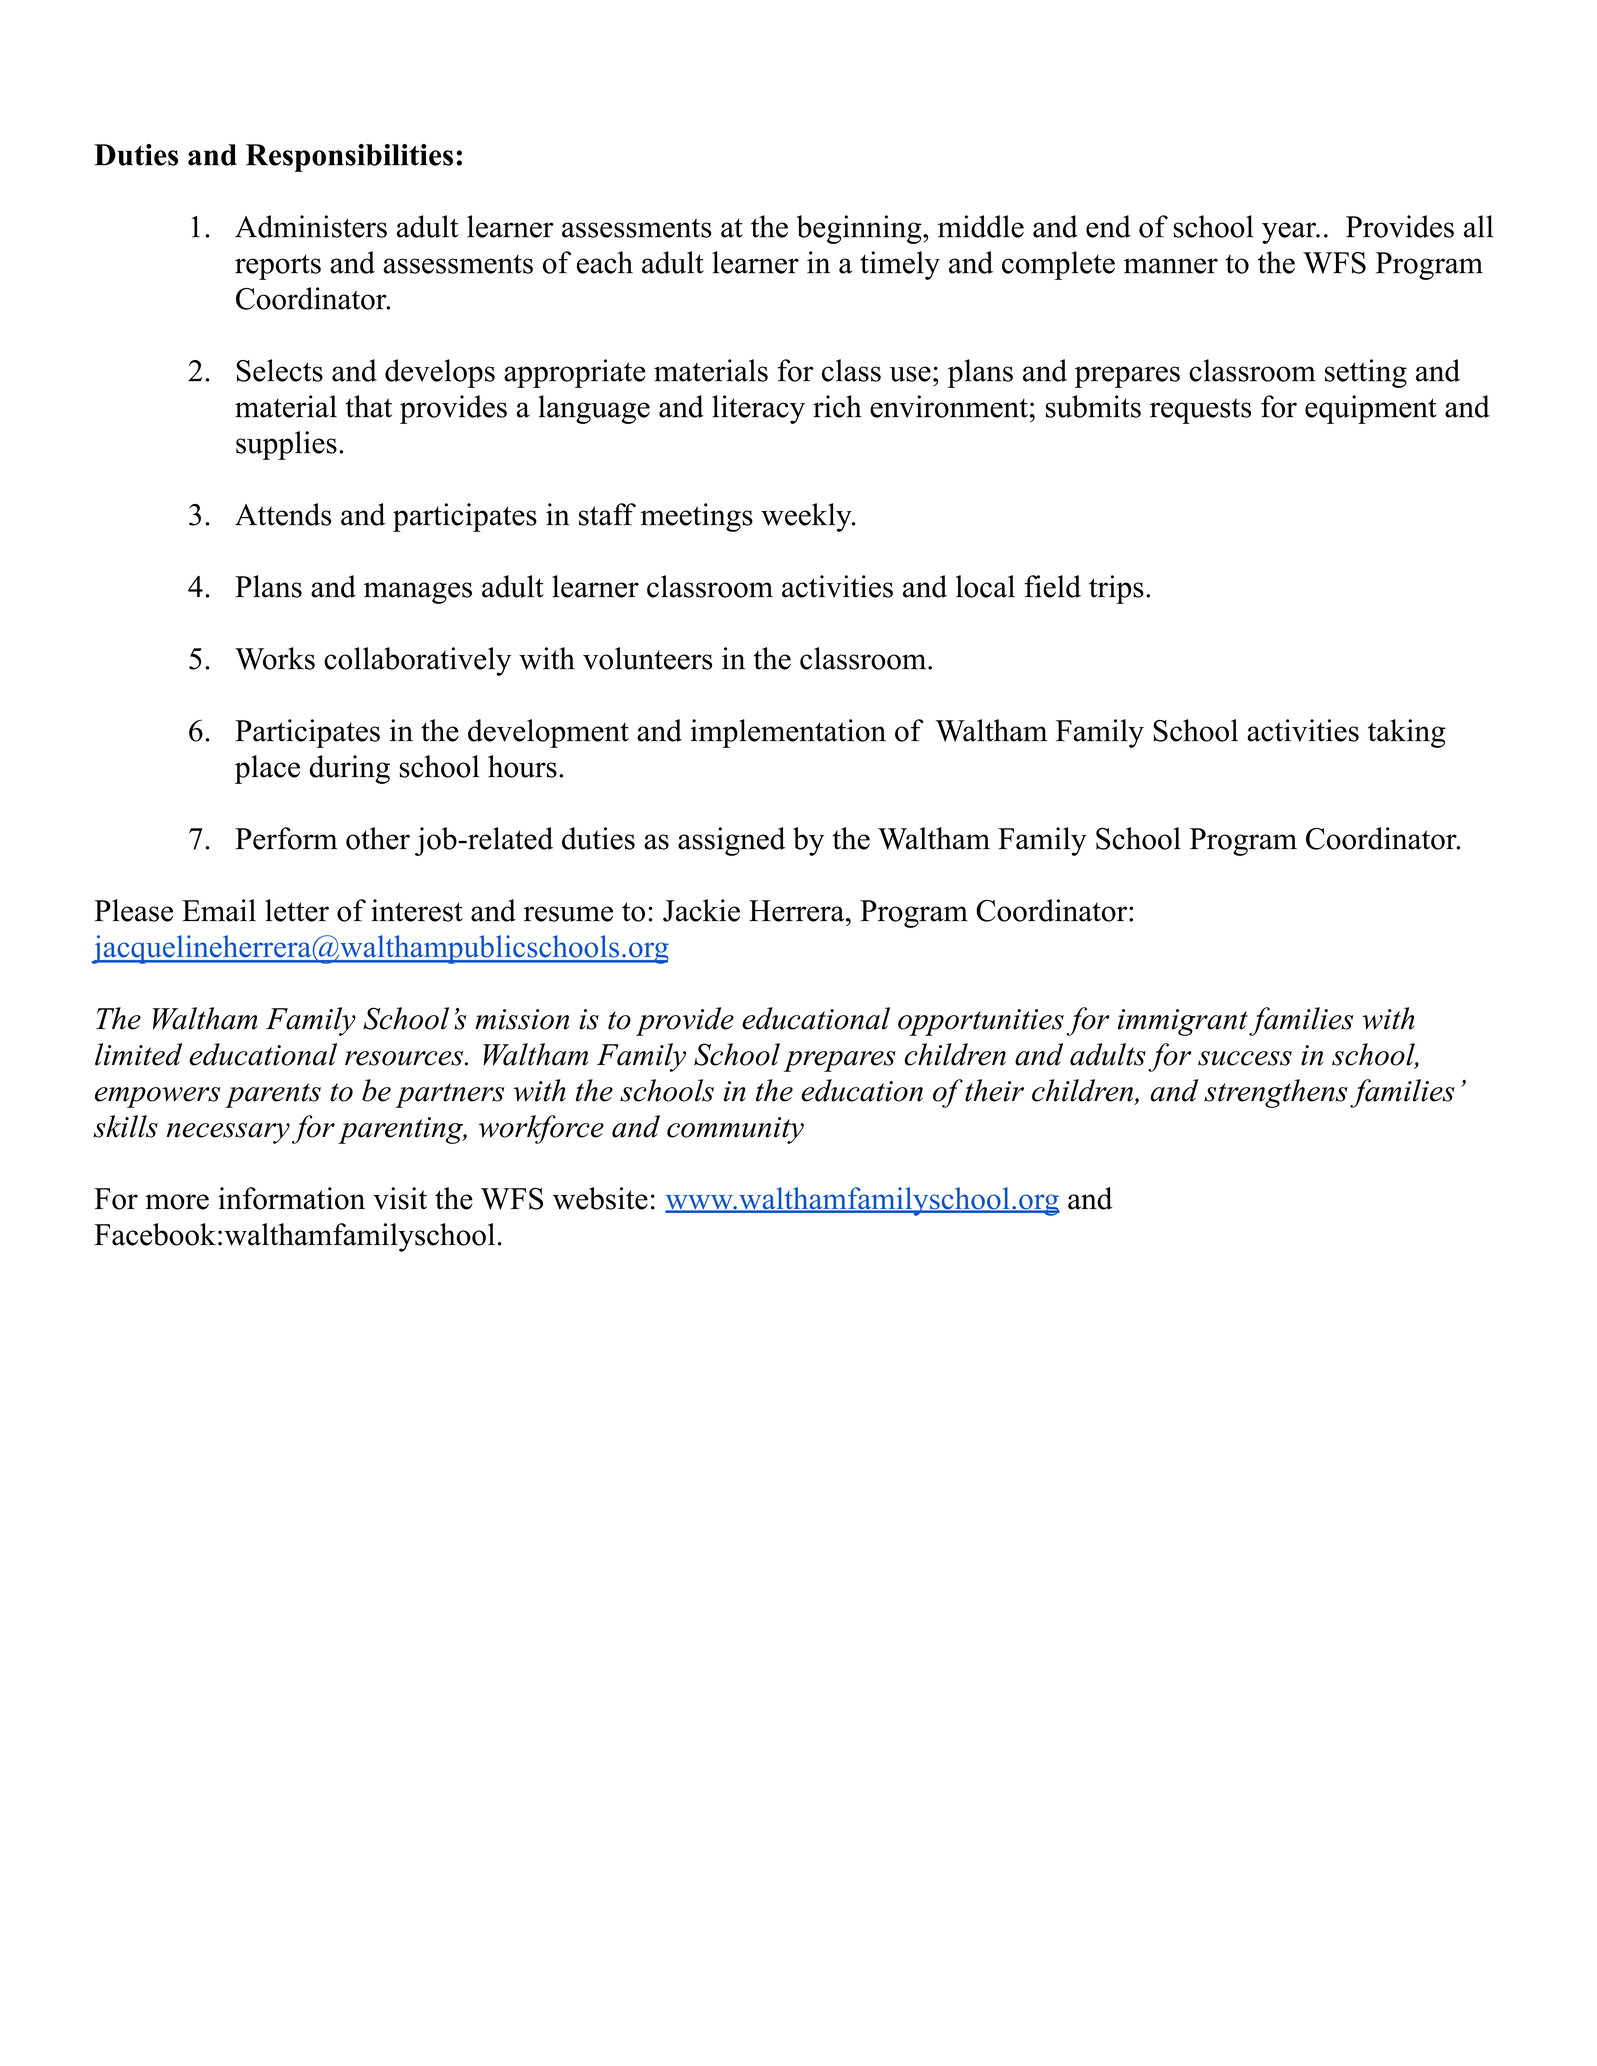 Image resolution: width=1597 pixels, height=2066 pixels. Describe the element at coordinates (275, 658) in the screenshot. I see `Works` at that location.
